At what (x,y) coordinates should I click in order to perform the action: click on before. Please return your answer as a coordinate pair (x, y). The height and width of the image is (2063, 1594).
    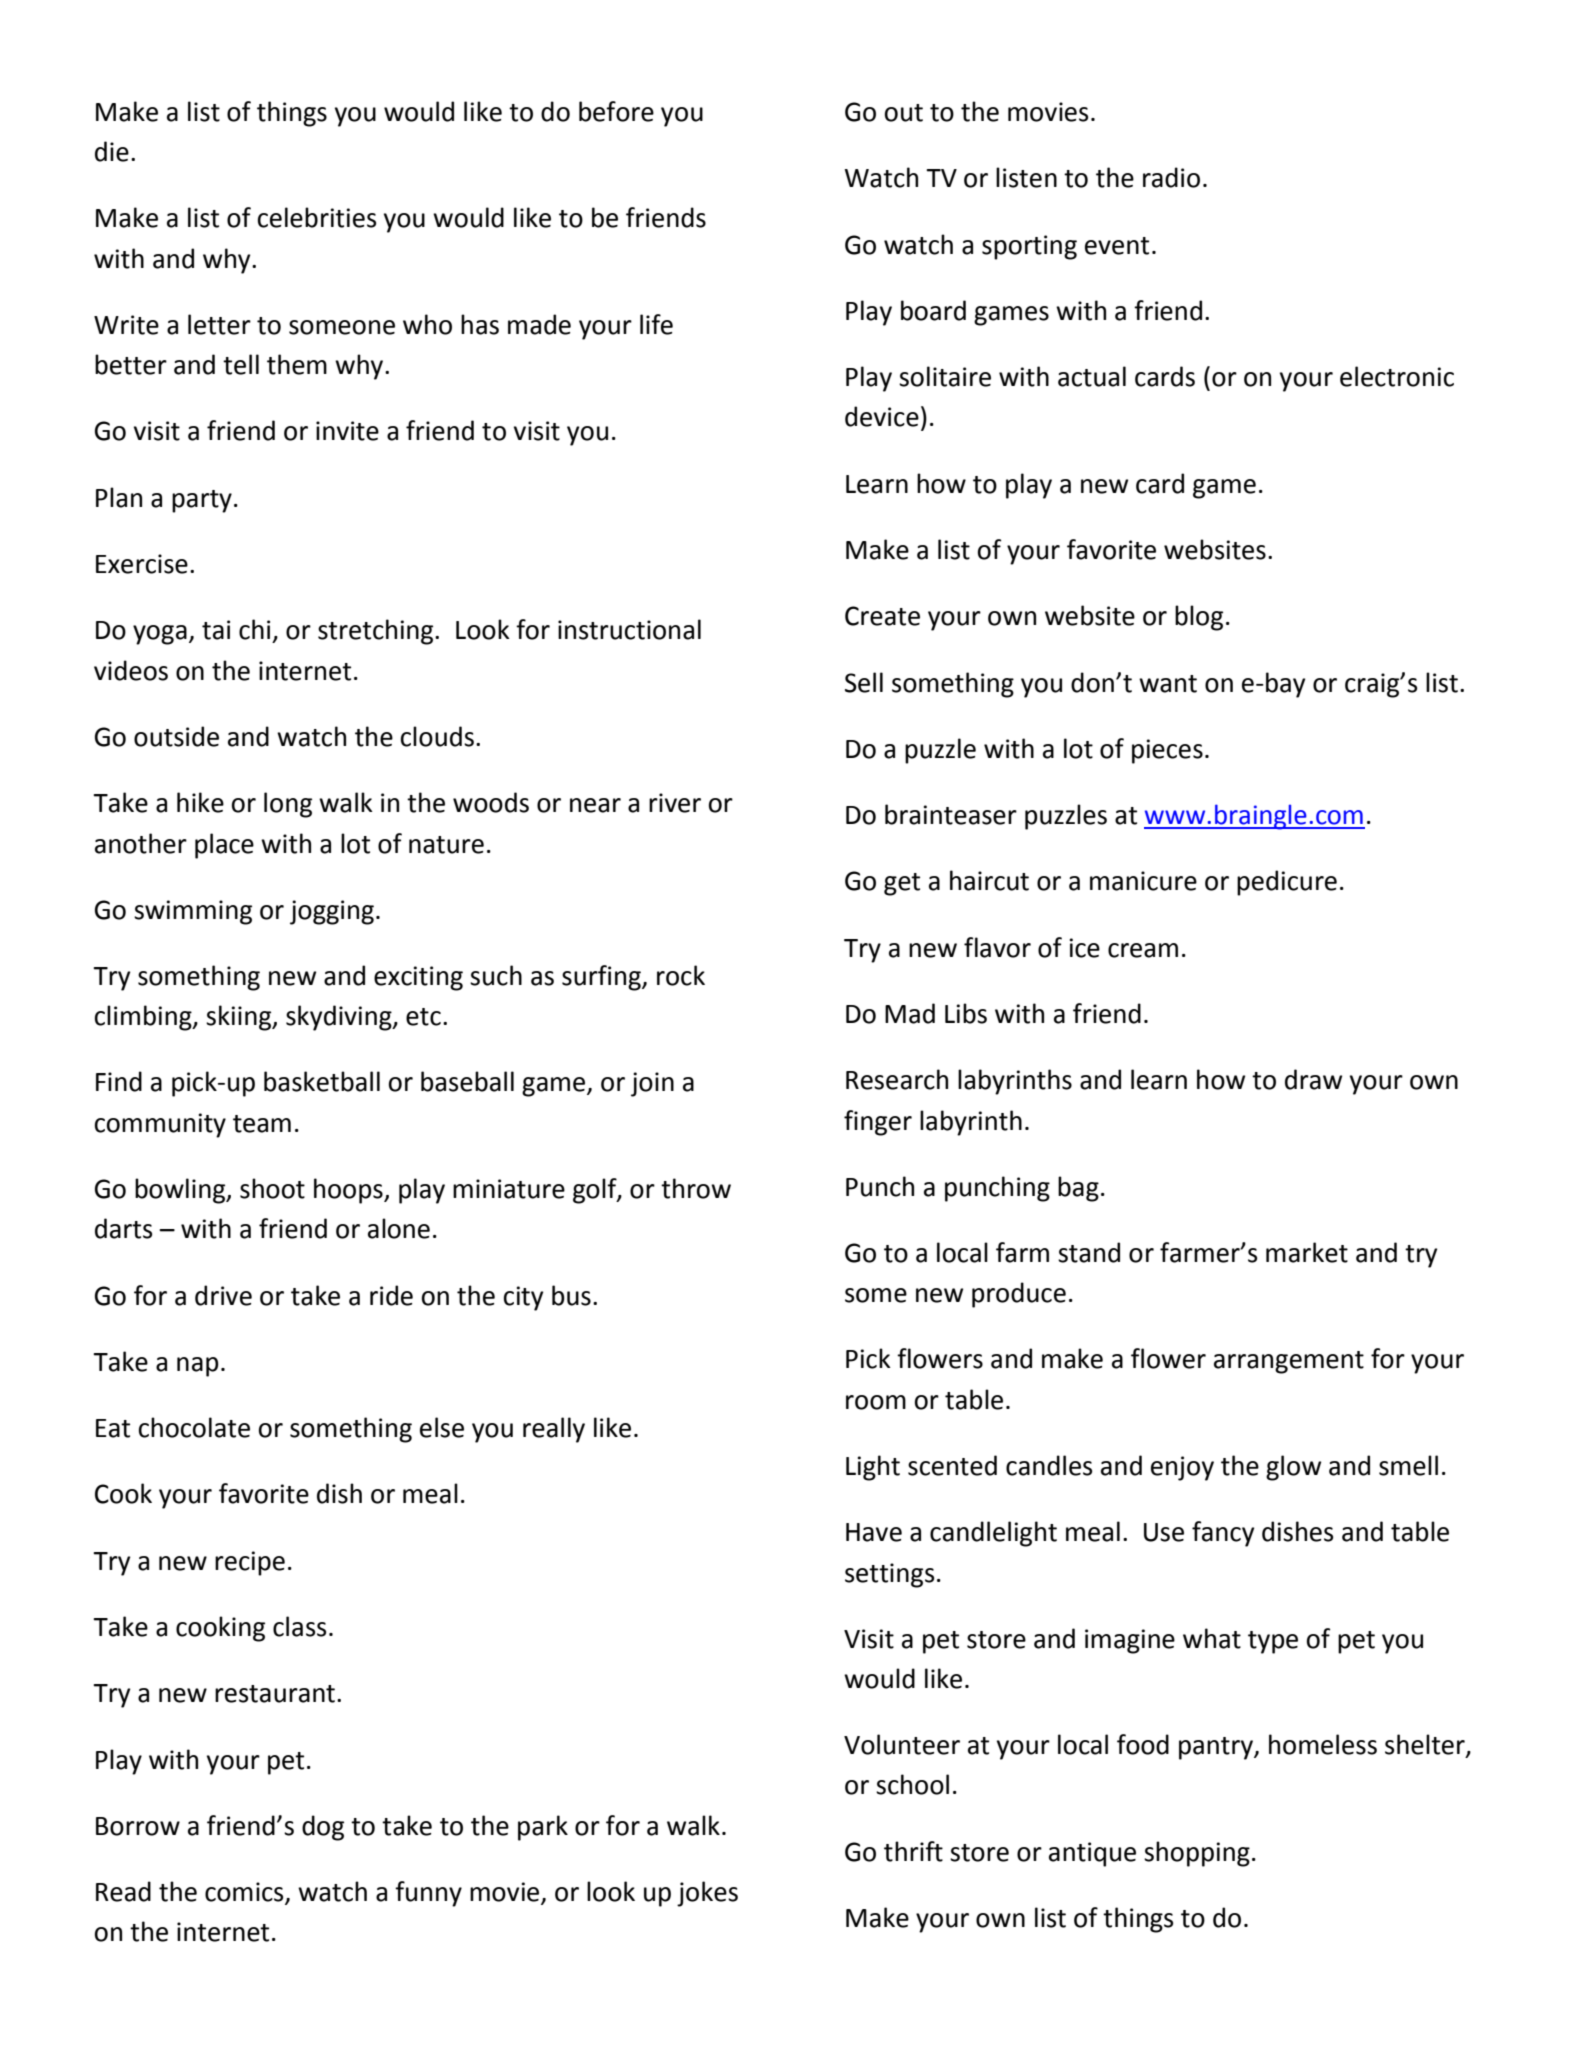
    Looking at the image, I should click on (616, 111).
